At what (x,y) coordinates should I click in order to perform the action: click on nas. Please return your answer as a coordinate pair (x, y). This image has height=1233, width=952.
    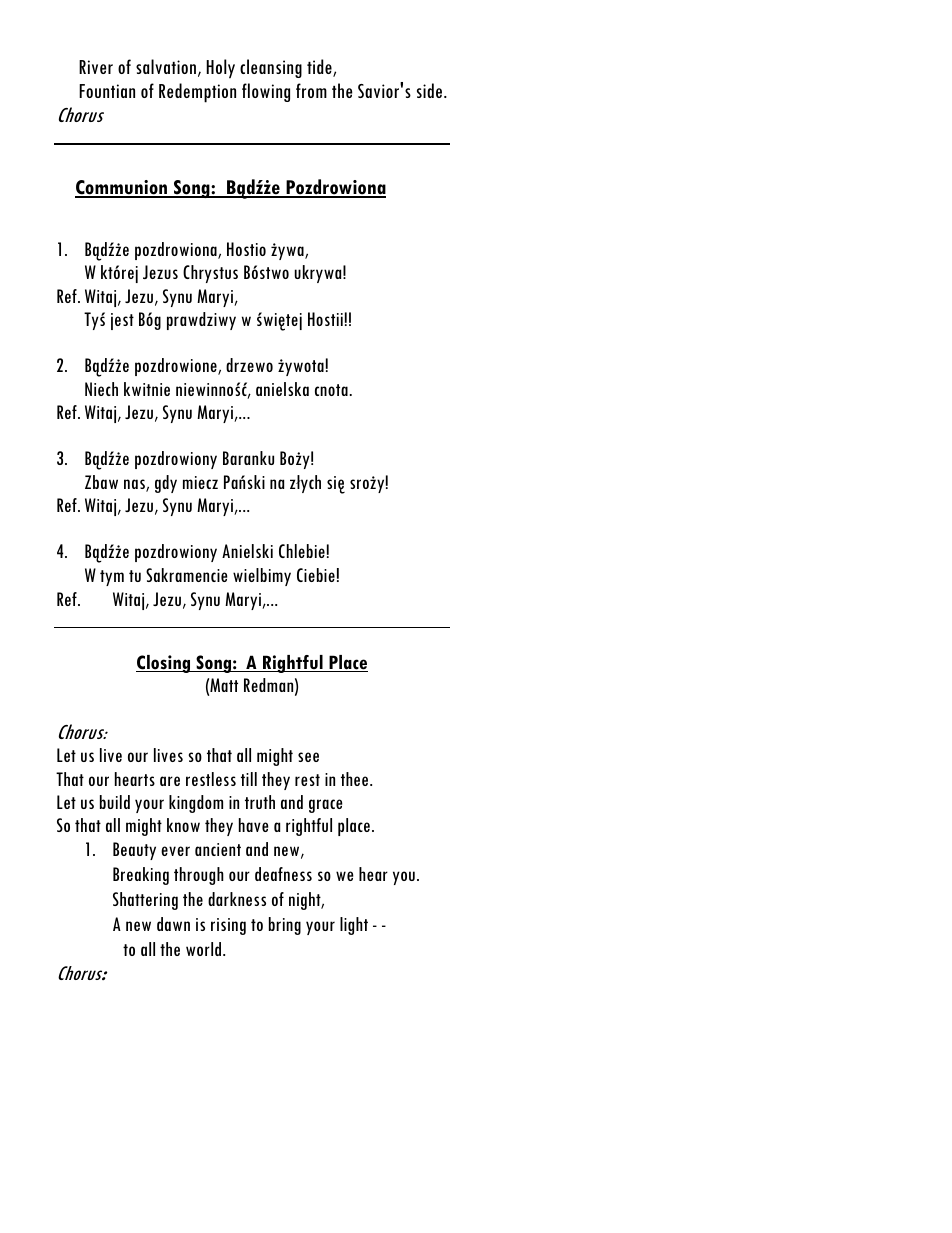
    Looking at the image, I should click on (135, 485).
